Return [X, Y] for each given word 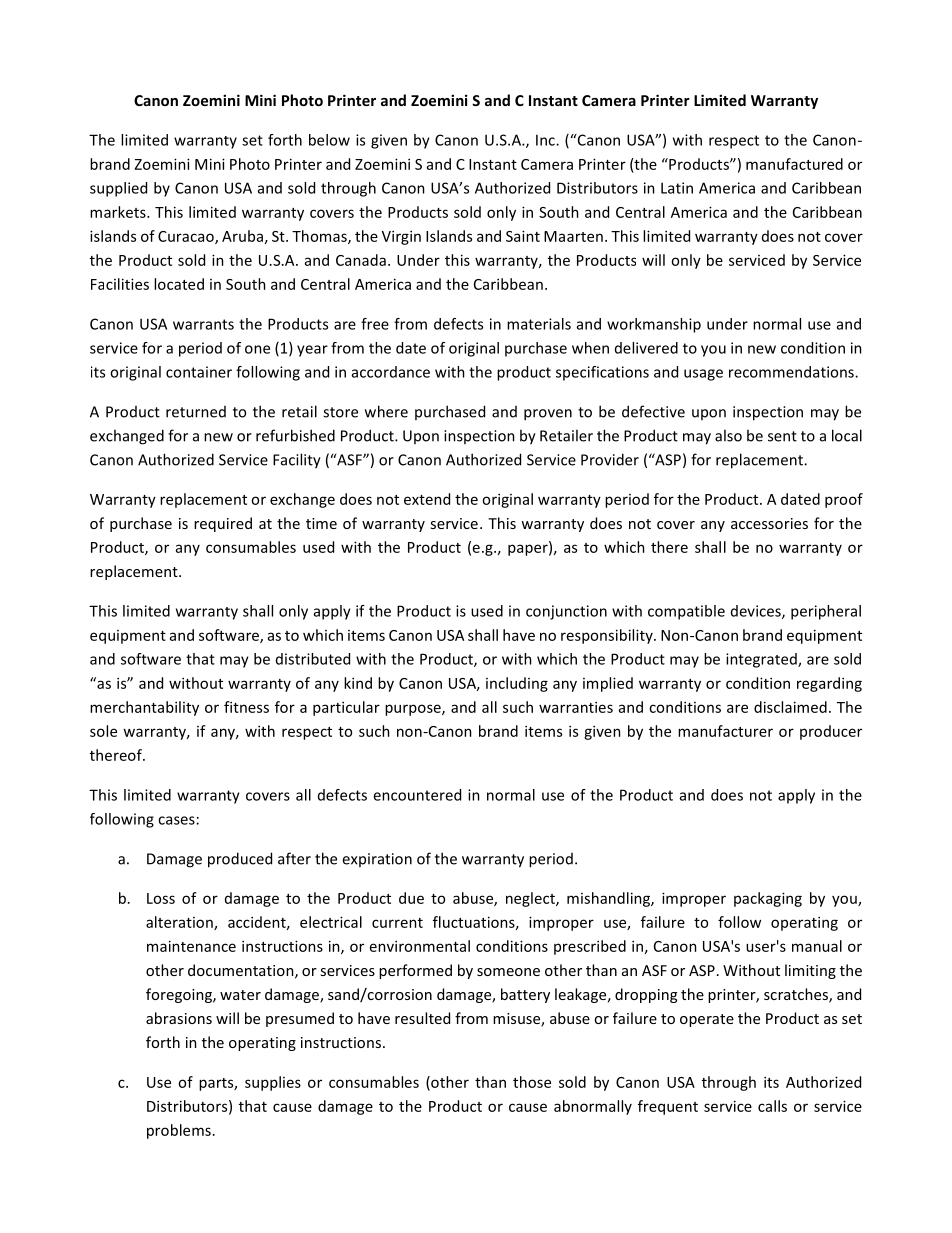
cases [176, 820]
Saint [523, 236]
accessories [769, 523]
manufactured [794, 164]
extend [427, 499]
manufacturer [725, 731]
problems [179, 1131]
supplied [118, 189]
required [223, 524]
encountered [417, 795]
